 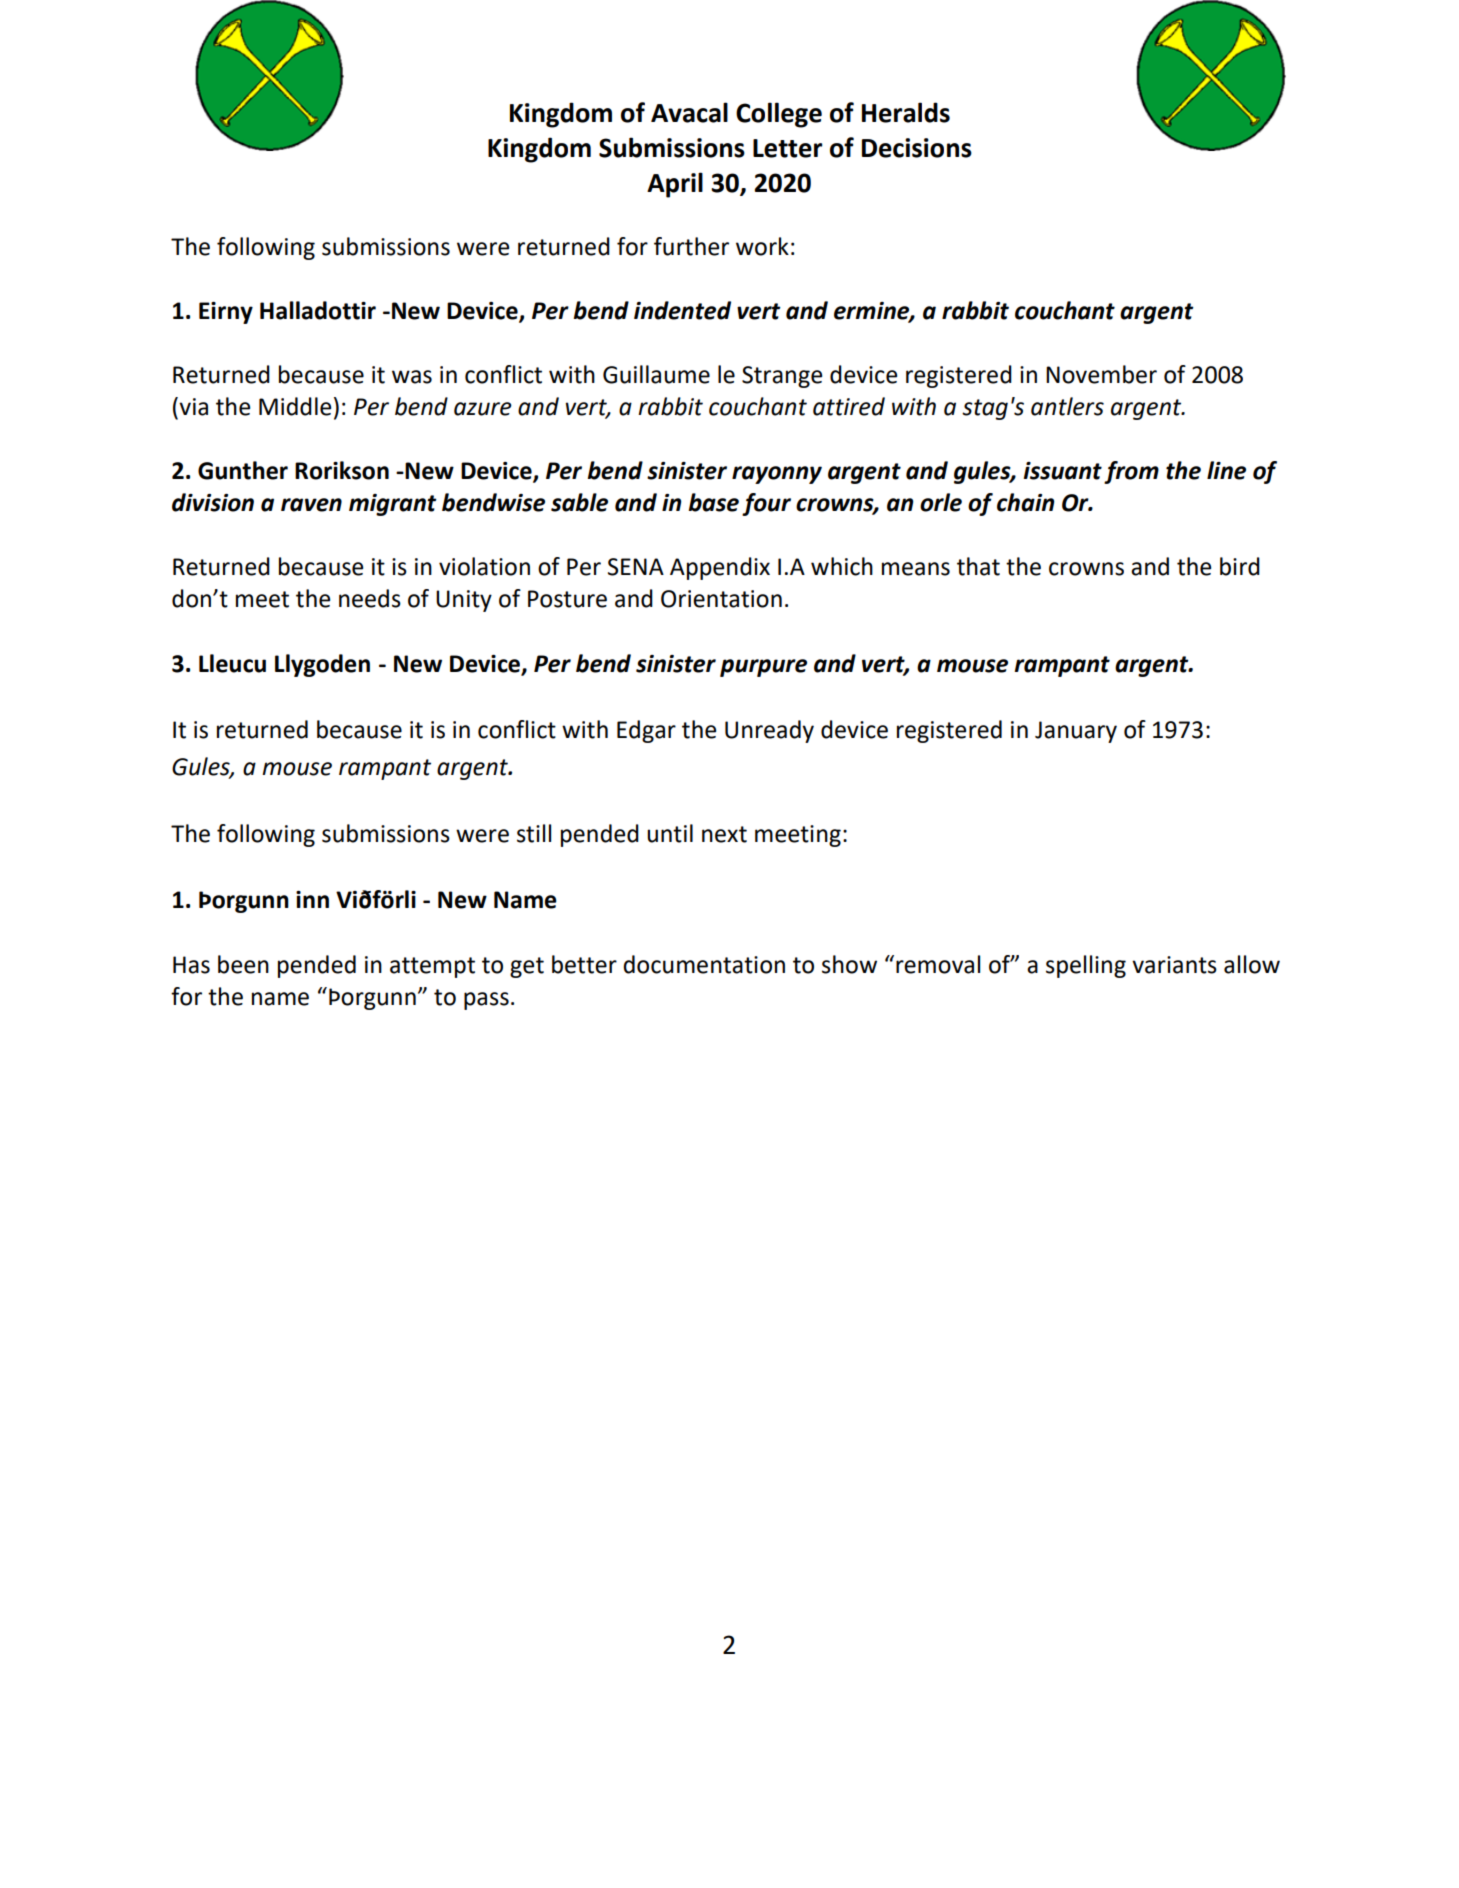 What do you see at coordinates (675, 185) in the document?
I see `April` at bounding box center [675, 185].
